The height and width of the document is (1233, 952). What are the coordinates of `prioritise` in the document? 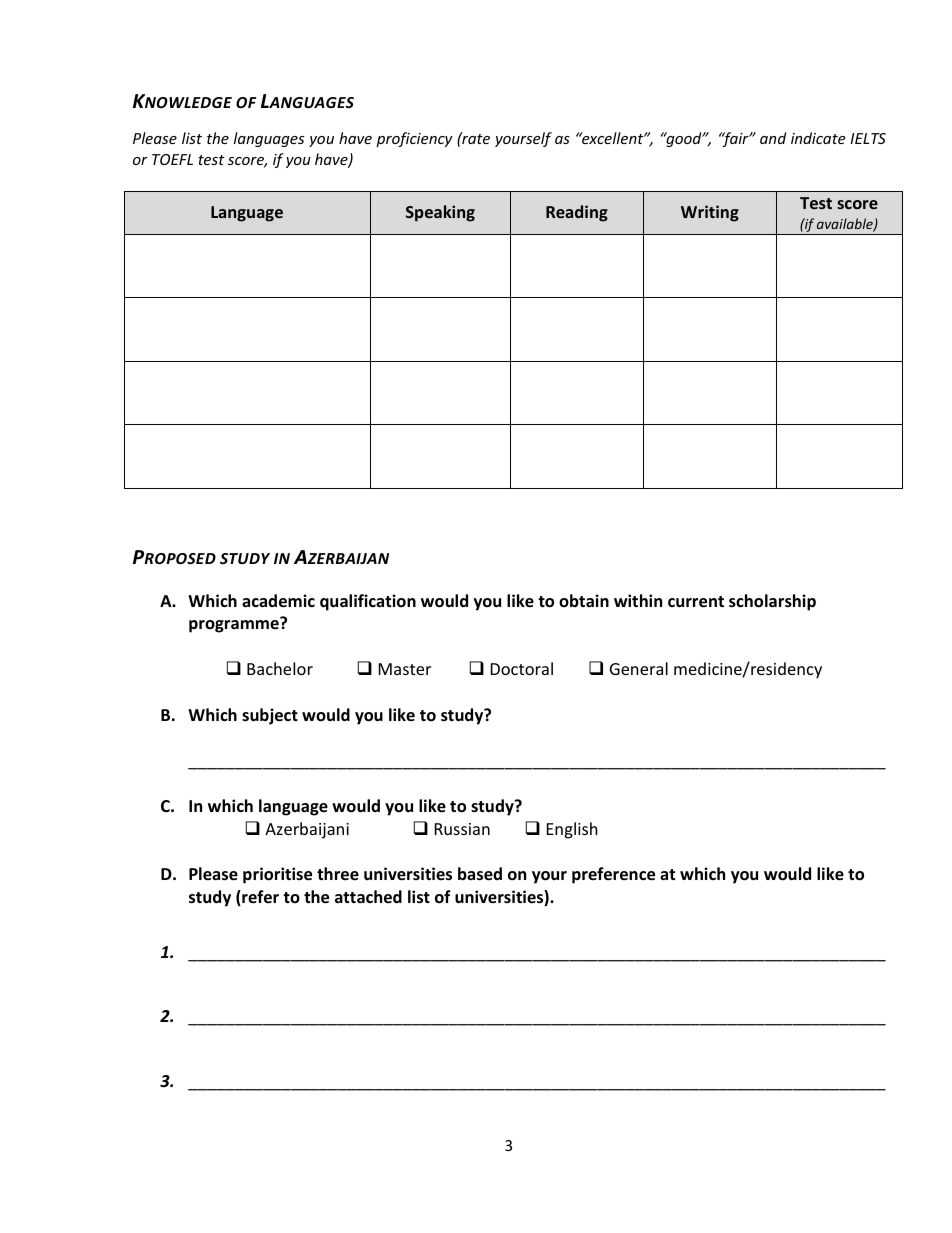 It's located at (277, 875).
